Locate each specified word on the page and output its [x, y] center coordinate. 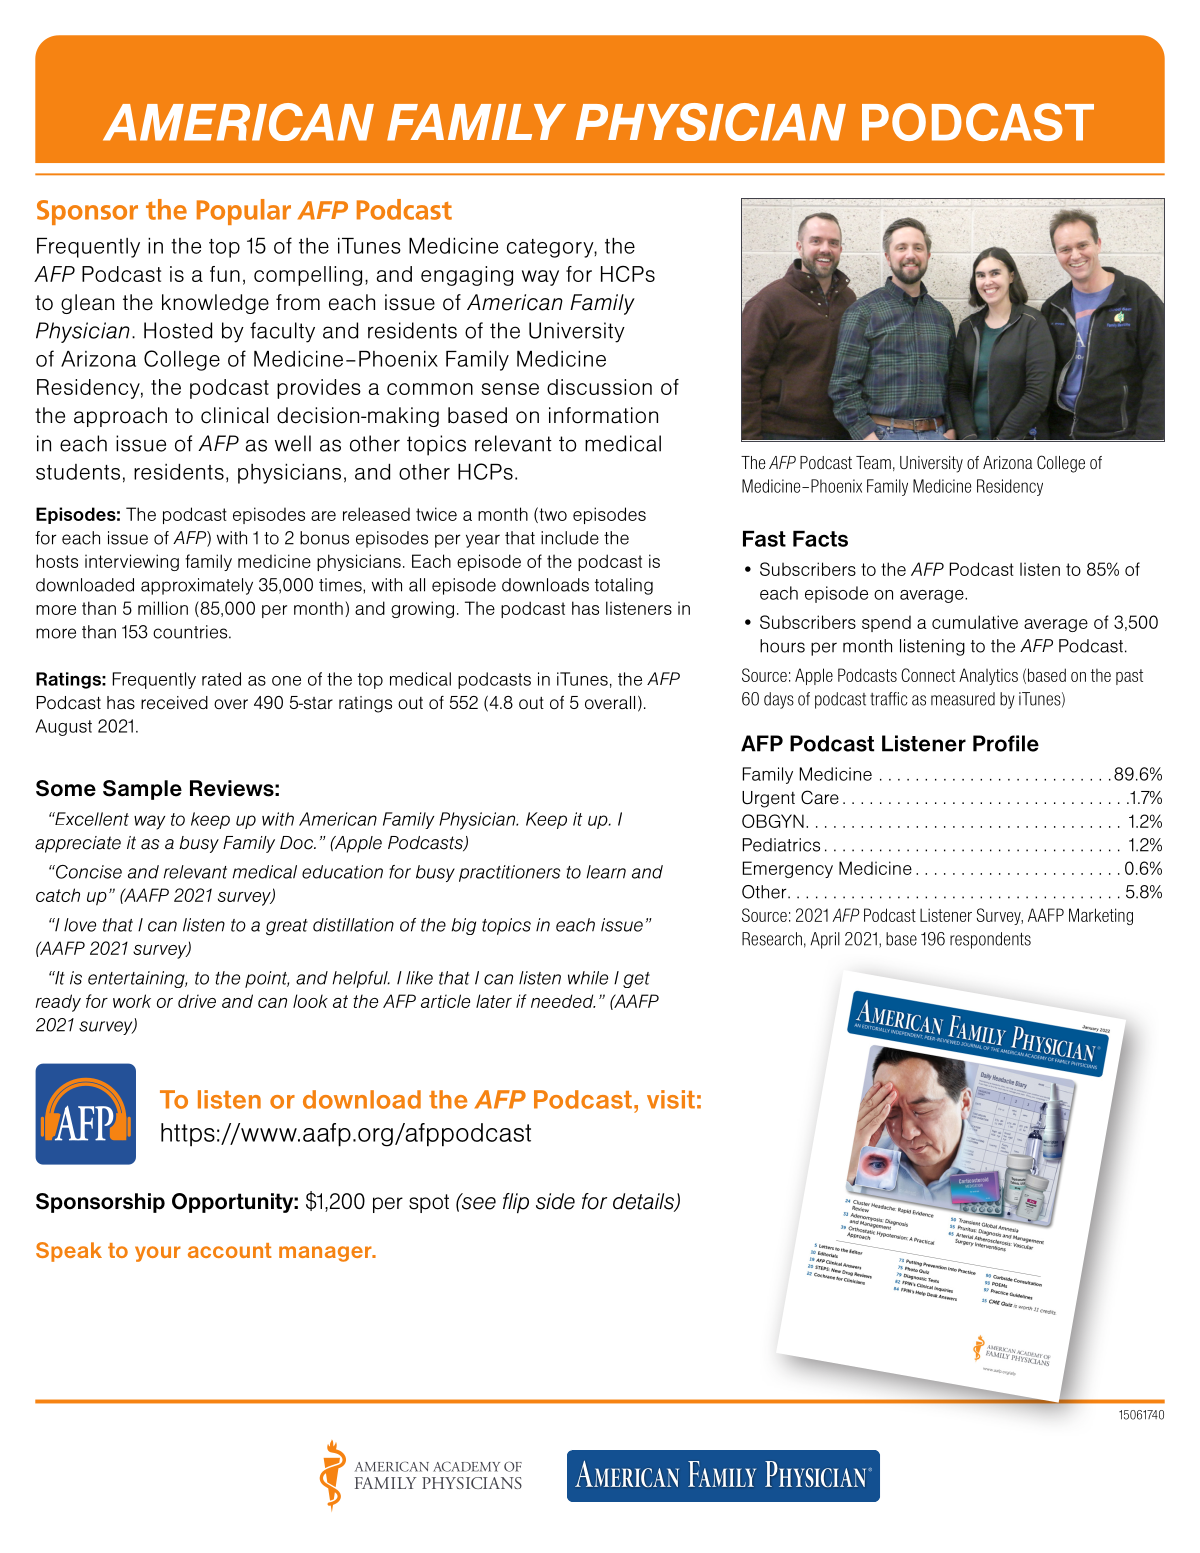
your [158, 1254]
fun [225, 274]
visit [671, 1099]
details [645, 1202]
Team [873, 462]
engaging [467, 276]
